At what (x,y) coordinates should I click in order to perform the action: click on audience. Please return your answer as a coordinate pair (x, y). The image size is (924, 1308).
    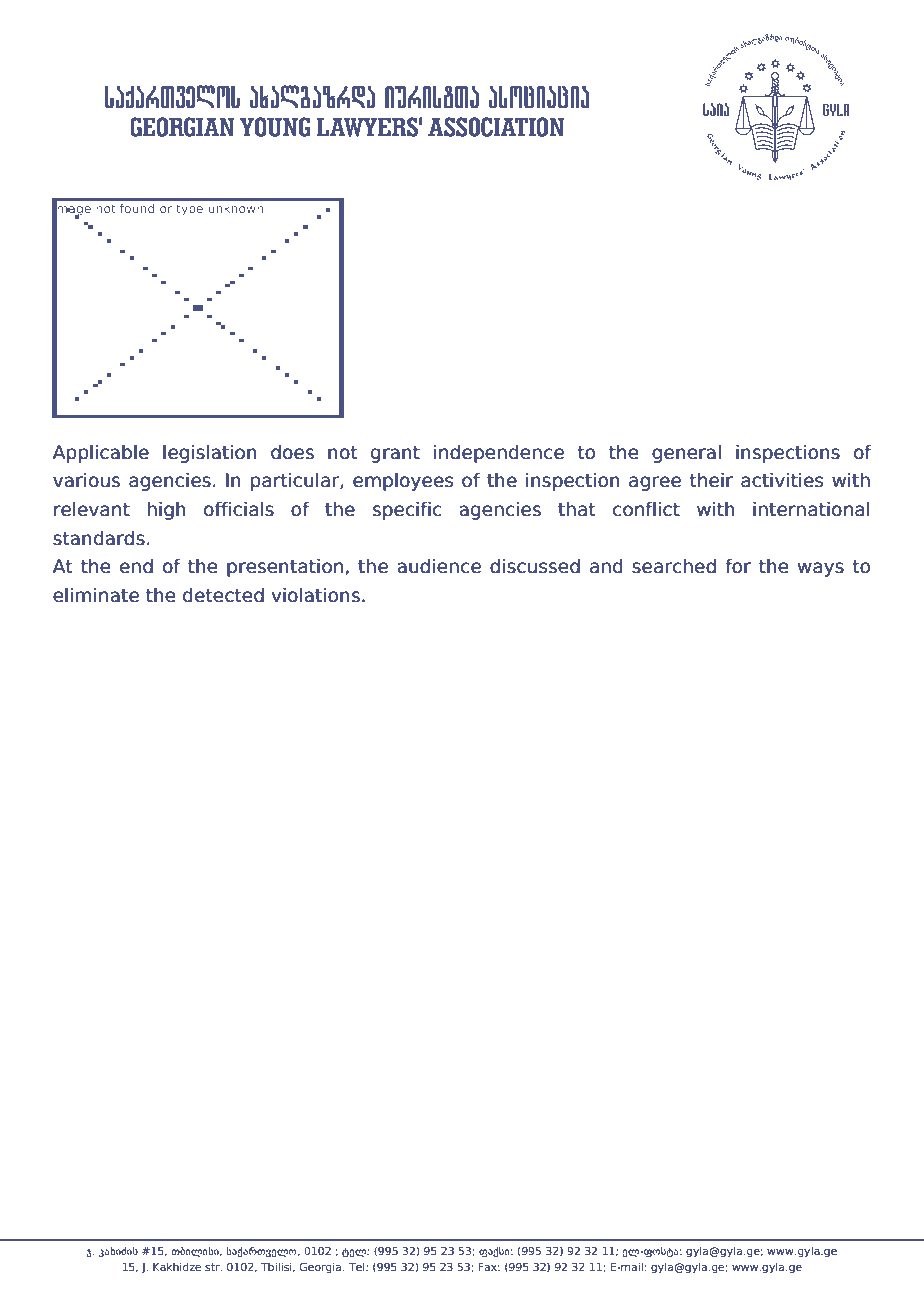
    Looking at the image, I should click on (439, 566).
